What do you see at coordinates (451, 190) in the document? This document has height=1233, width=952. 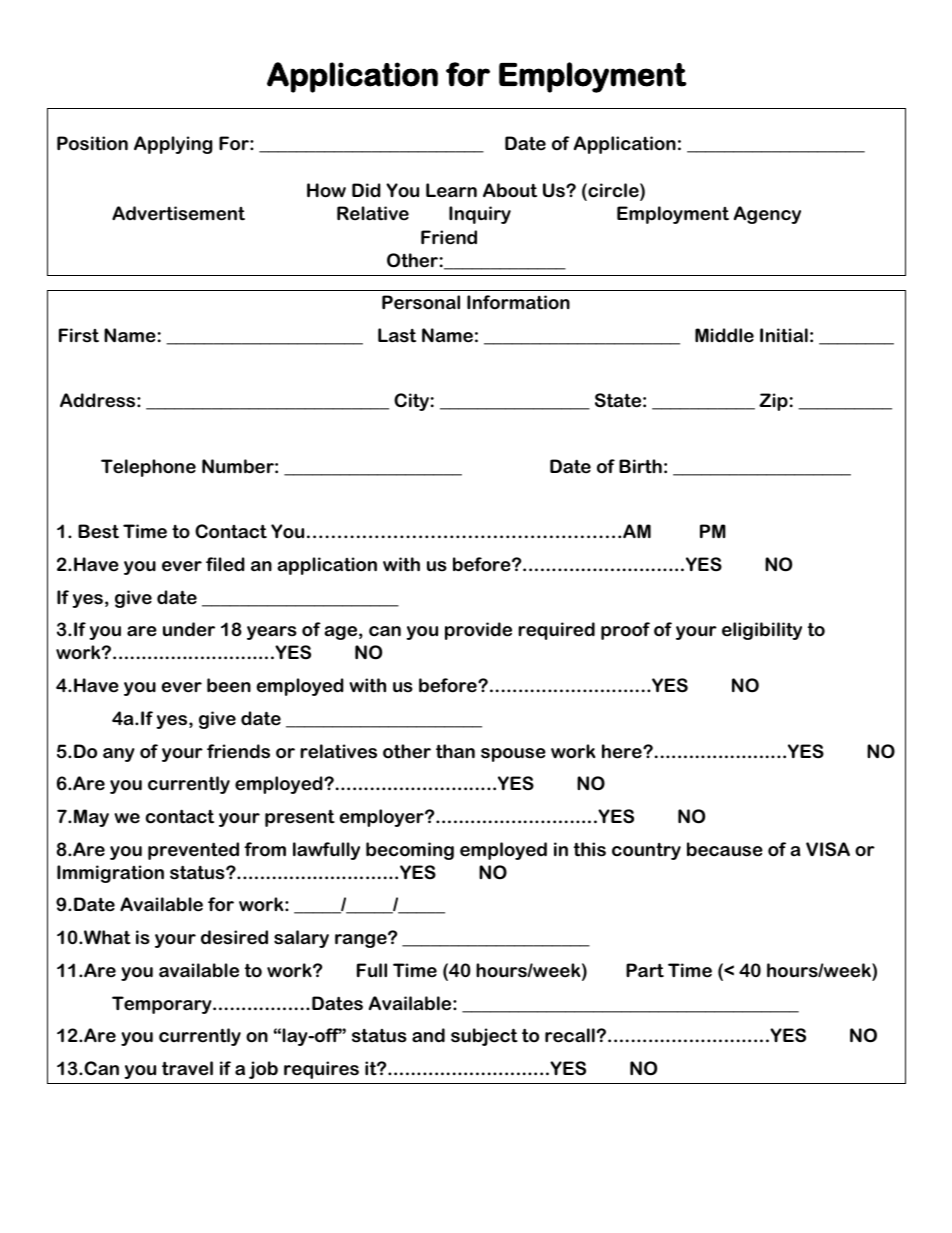 I see `Learn` at bounding box center [451, 190].
